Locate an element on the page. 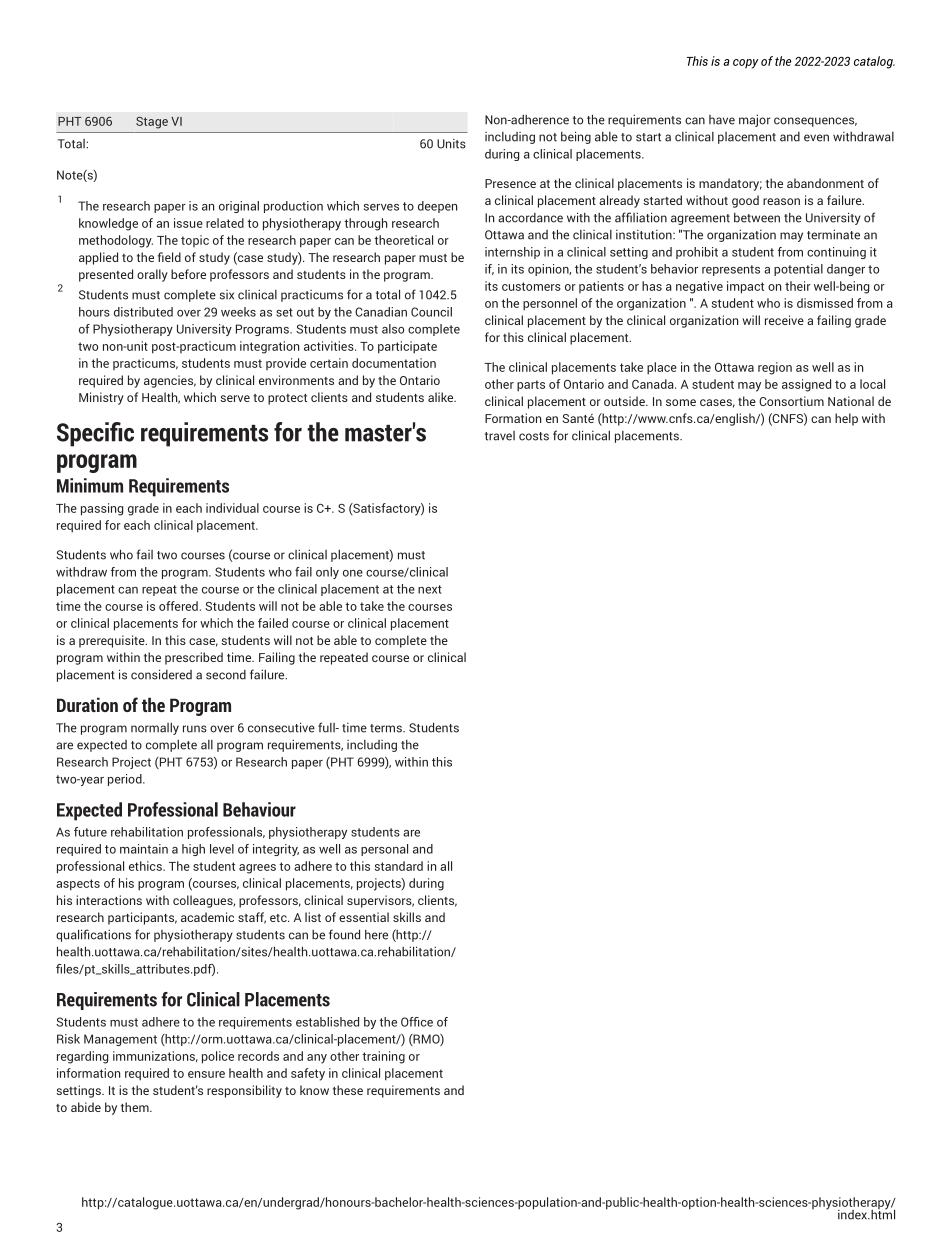 The height and width of the document is (1233, 952). Presence is located at coordinates (510, 183).
